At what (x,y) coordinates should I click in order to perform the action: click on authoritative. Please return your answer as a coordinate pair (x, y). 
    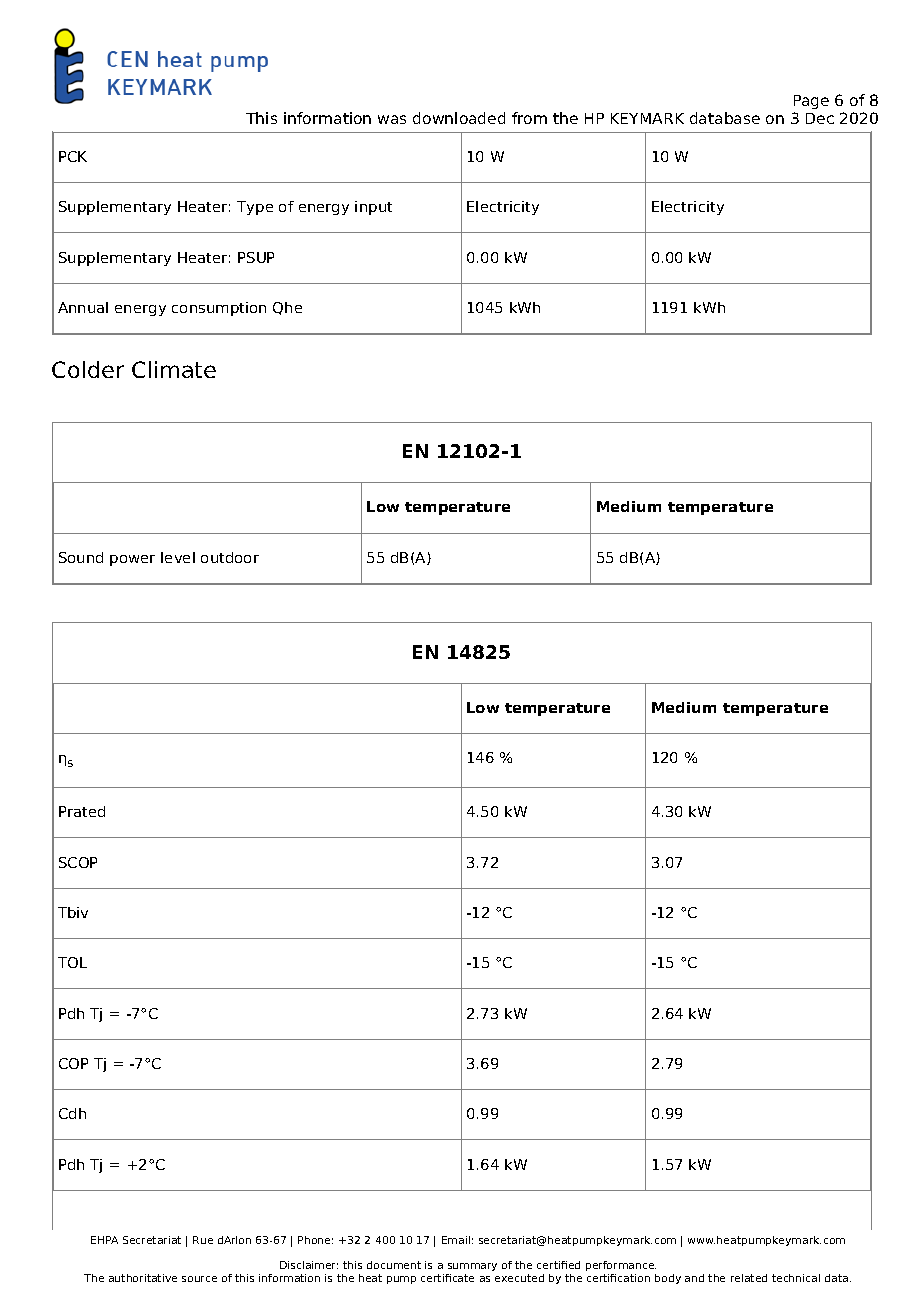
    Looking at the image, I should click on (143, 1278).
